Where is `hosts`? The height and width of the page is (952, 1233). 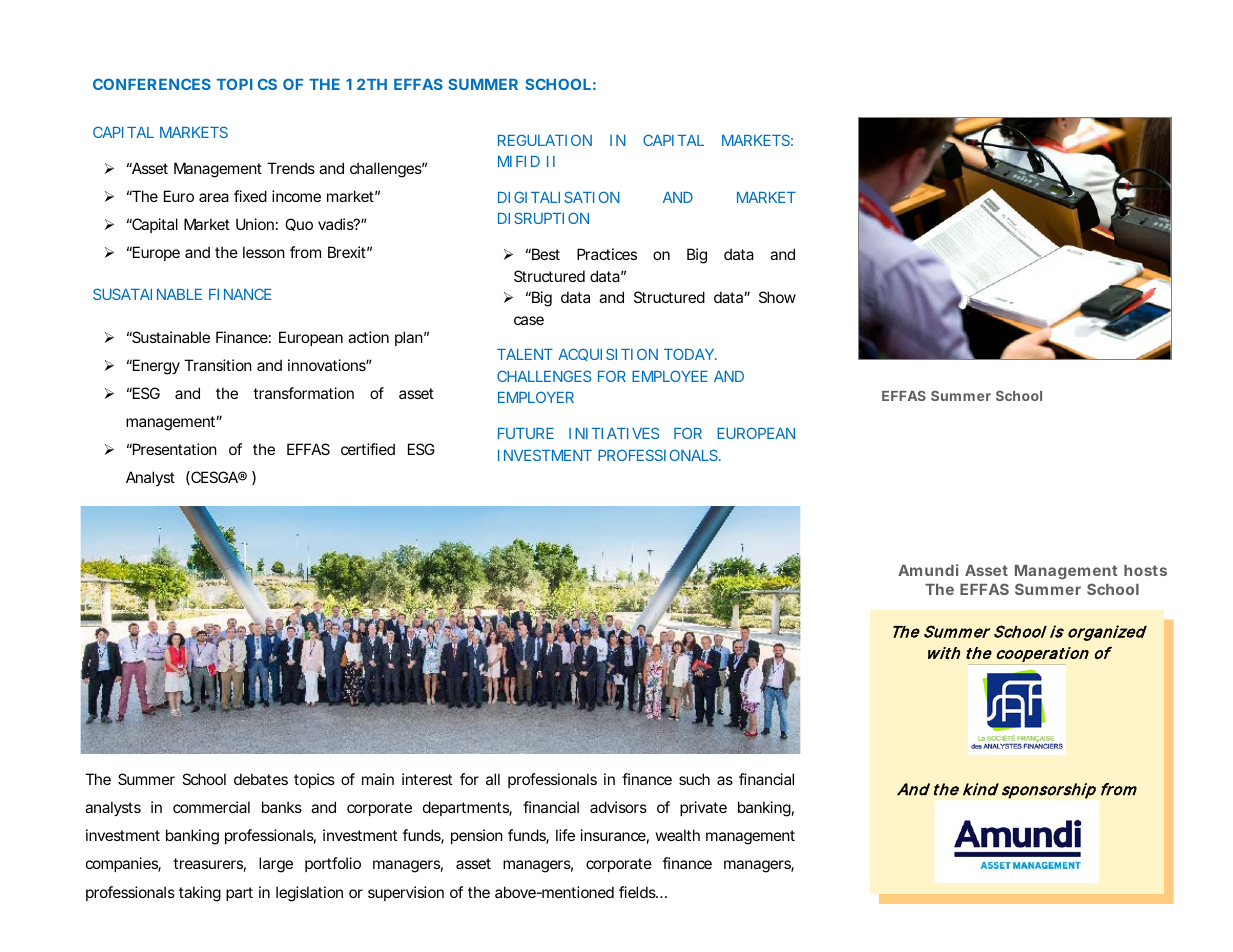
hosts is located at coordinates (1145, 570).
